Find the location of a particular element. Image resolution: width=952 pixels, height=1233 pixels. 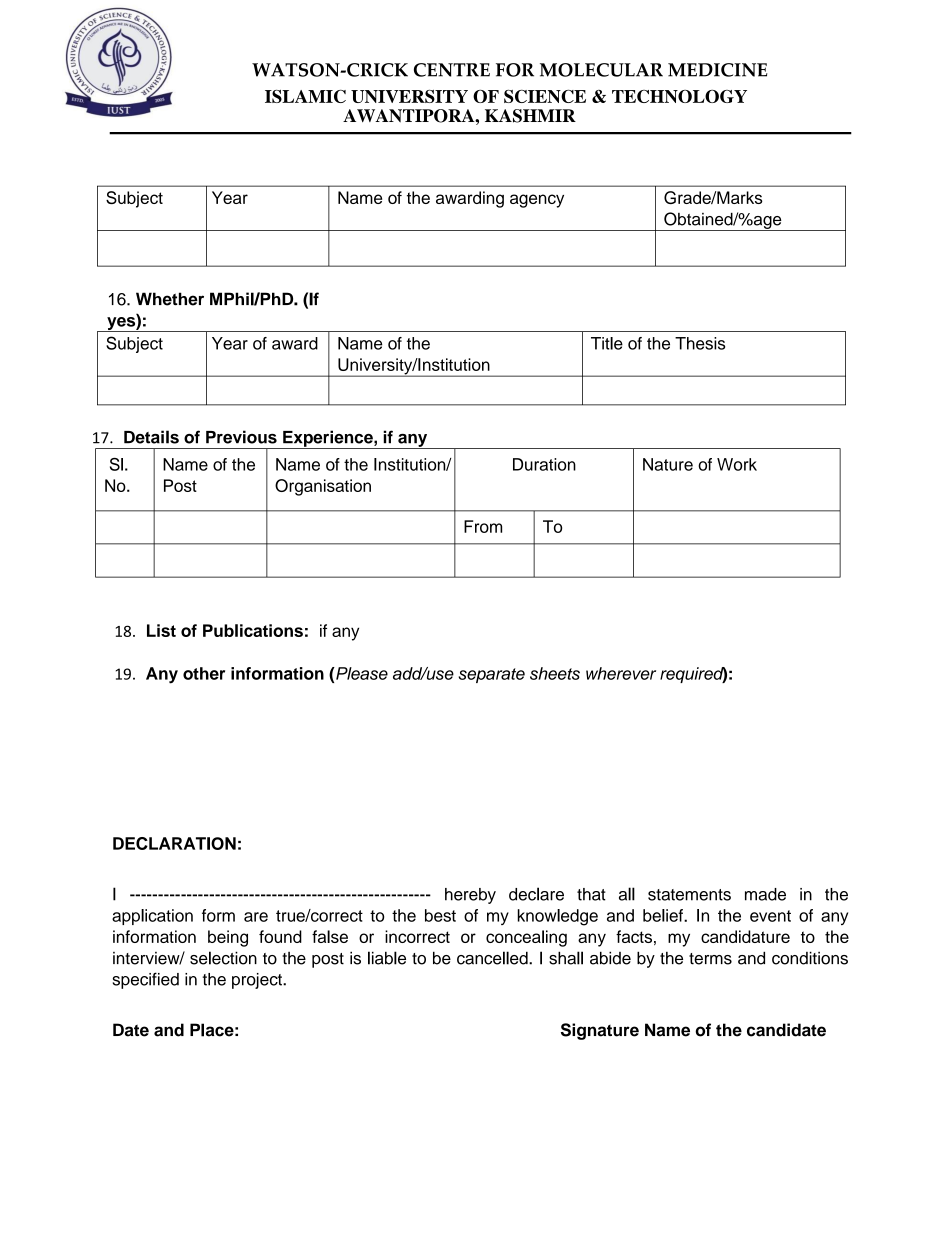

terms is located at coordinates (710, 959).
